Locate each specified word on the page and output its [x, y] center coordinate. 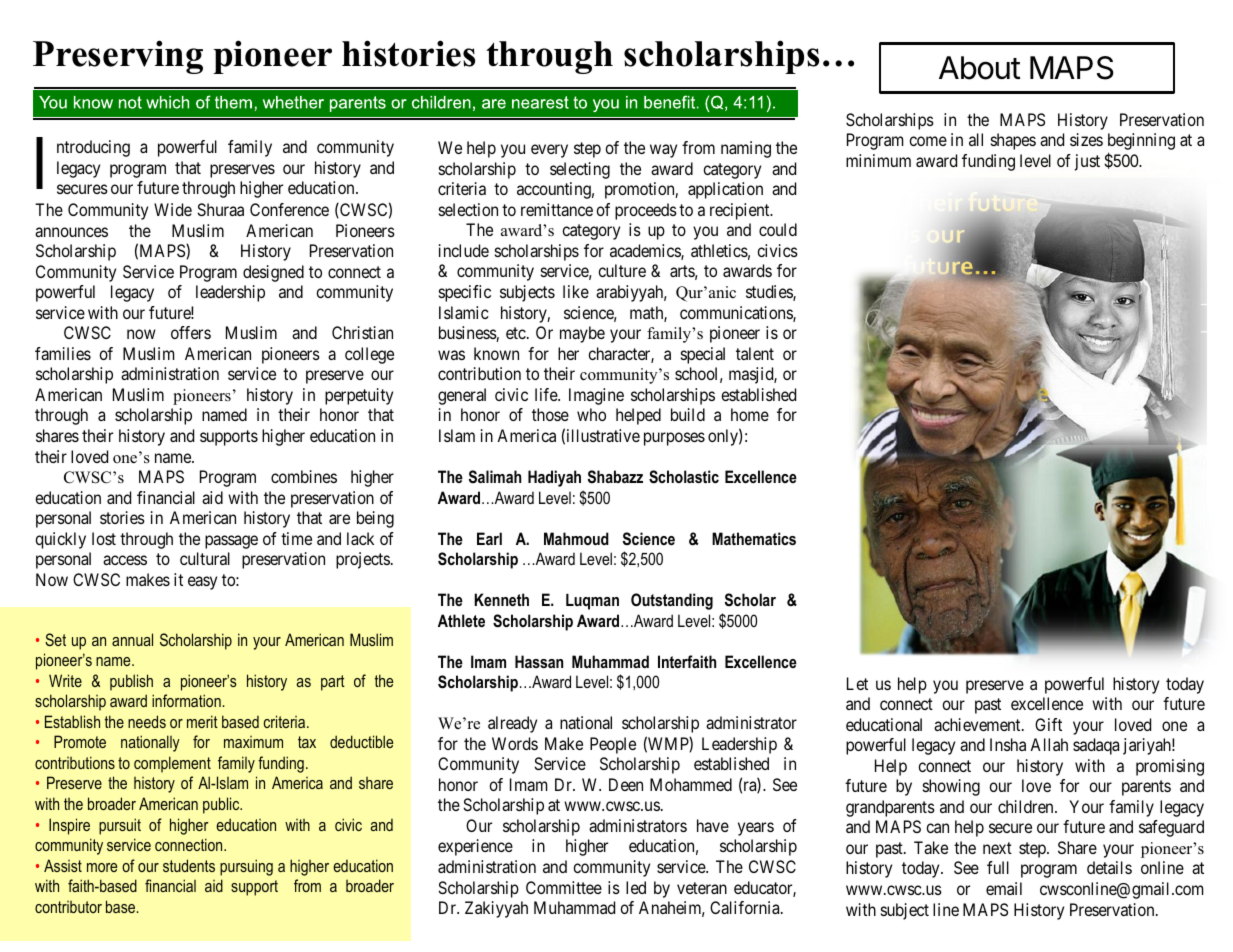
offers [191, 332]
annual [132, 639]
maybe [582, 334]
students [189, 865]
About [980, 68]
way [663, 151]
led [636, 887]
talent [755, 353]
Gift [1048, 724]
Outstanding [672, 601]
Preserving [118, 57]
